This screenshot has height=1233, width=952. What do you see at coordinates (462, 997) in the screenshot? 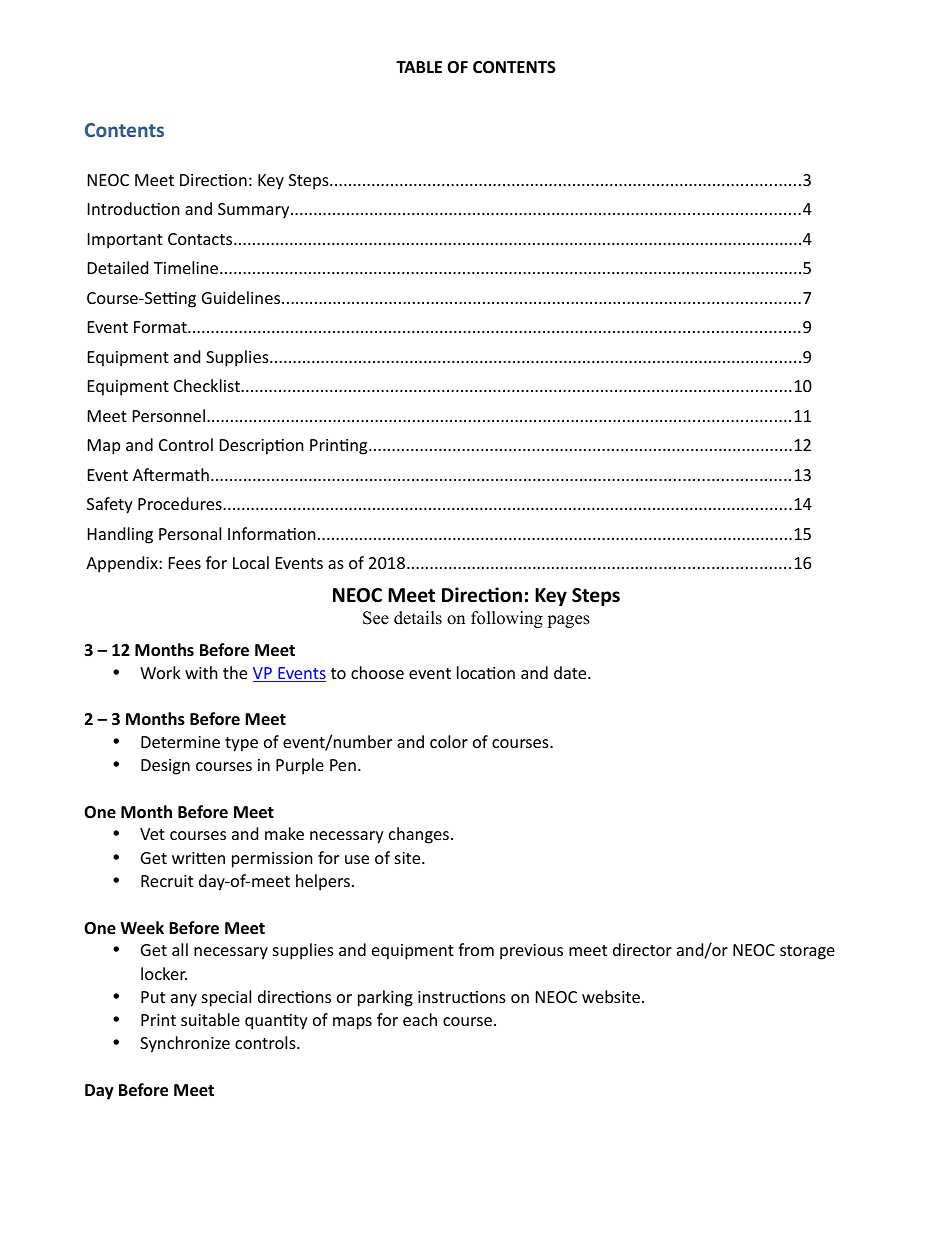
I see `instructions` at bounding box center [462, 997].
